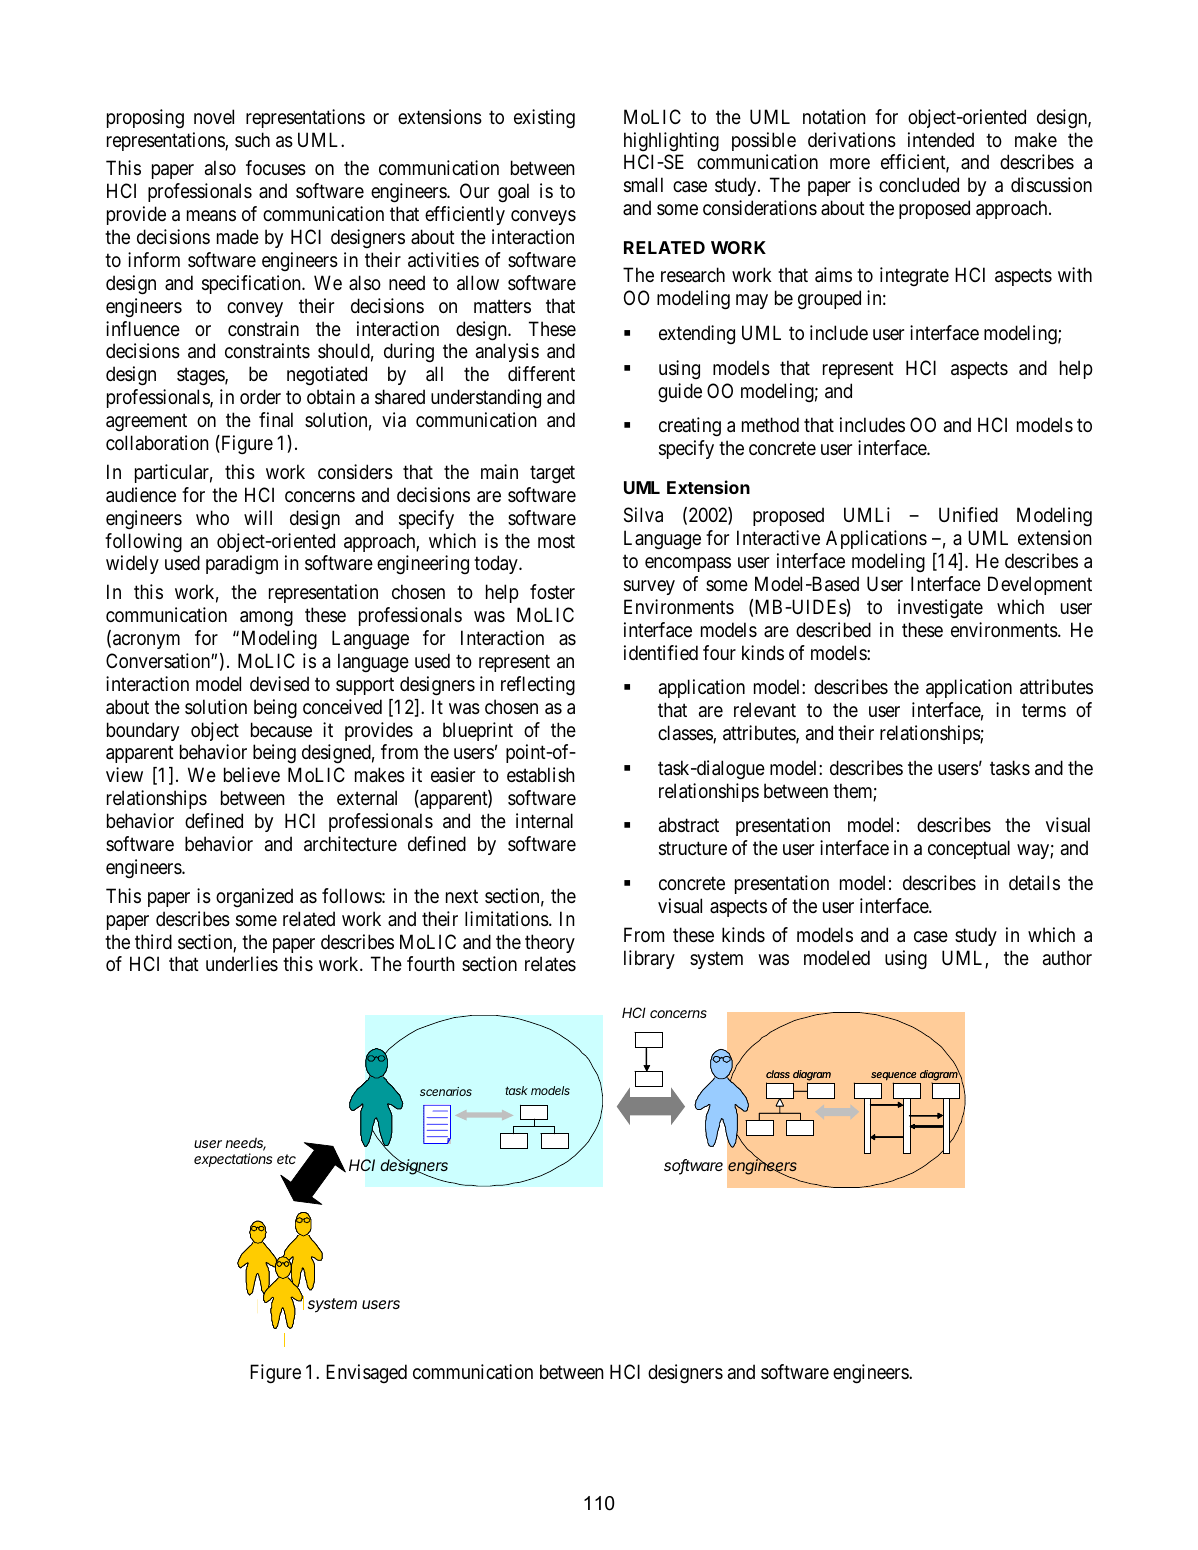 This page has height=1550, width=1198. What do you see at coordinates (366, 1373) in the page?
I see `Envisaged` at bounding box center [366, 1373].
